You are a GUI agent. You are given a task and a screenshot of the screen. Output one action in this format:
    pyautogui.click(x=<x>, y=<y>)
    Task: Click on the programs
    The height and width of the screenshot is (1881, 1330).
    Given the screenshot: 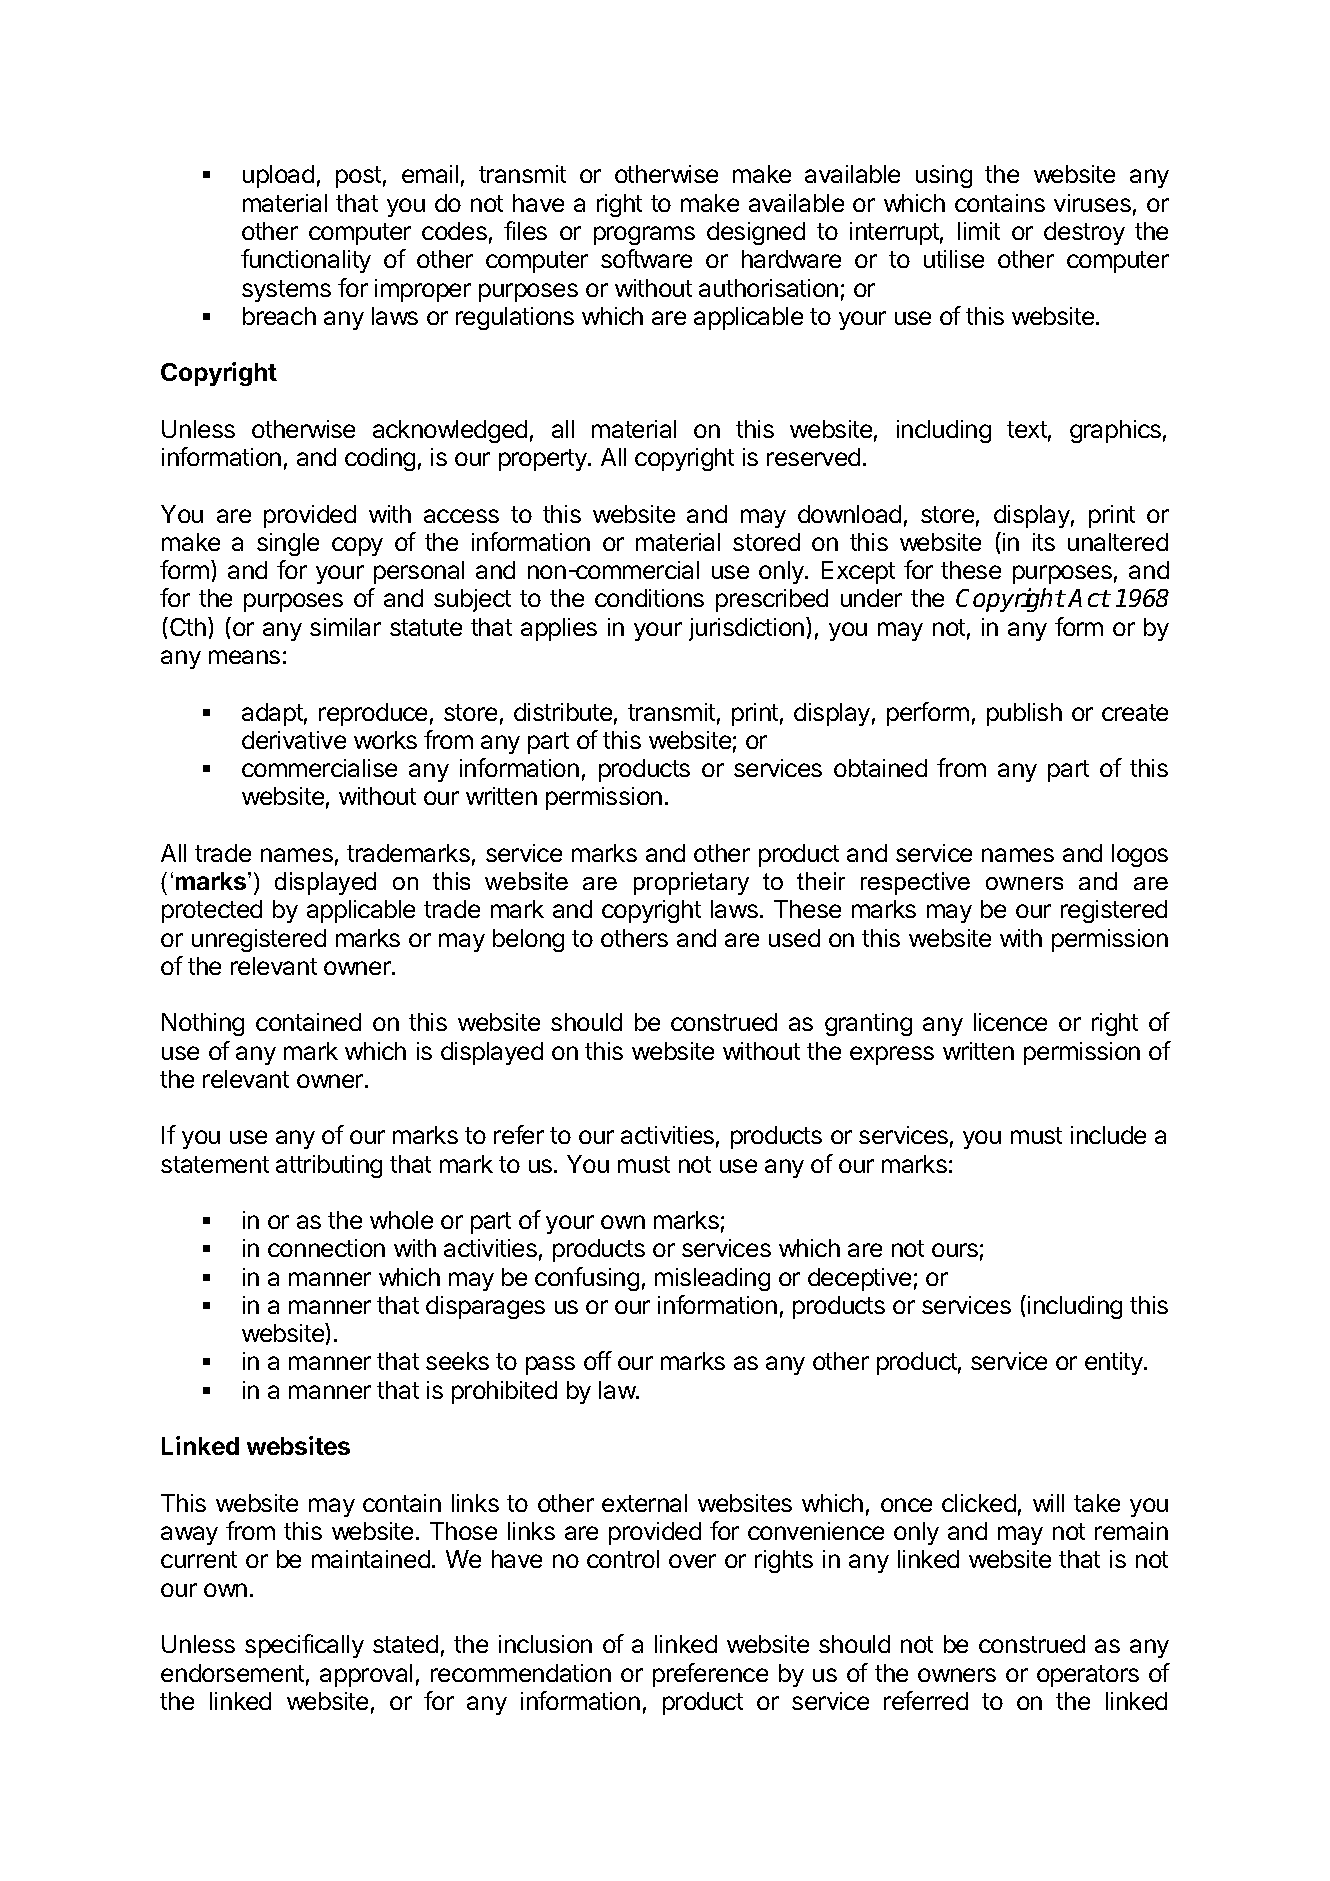 What is the action you would take?
    pyautogui.click(x=644, y=235)
